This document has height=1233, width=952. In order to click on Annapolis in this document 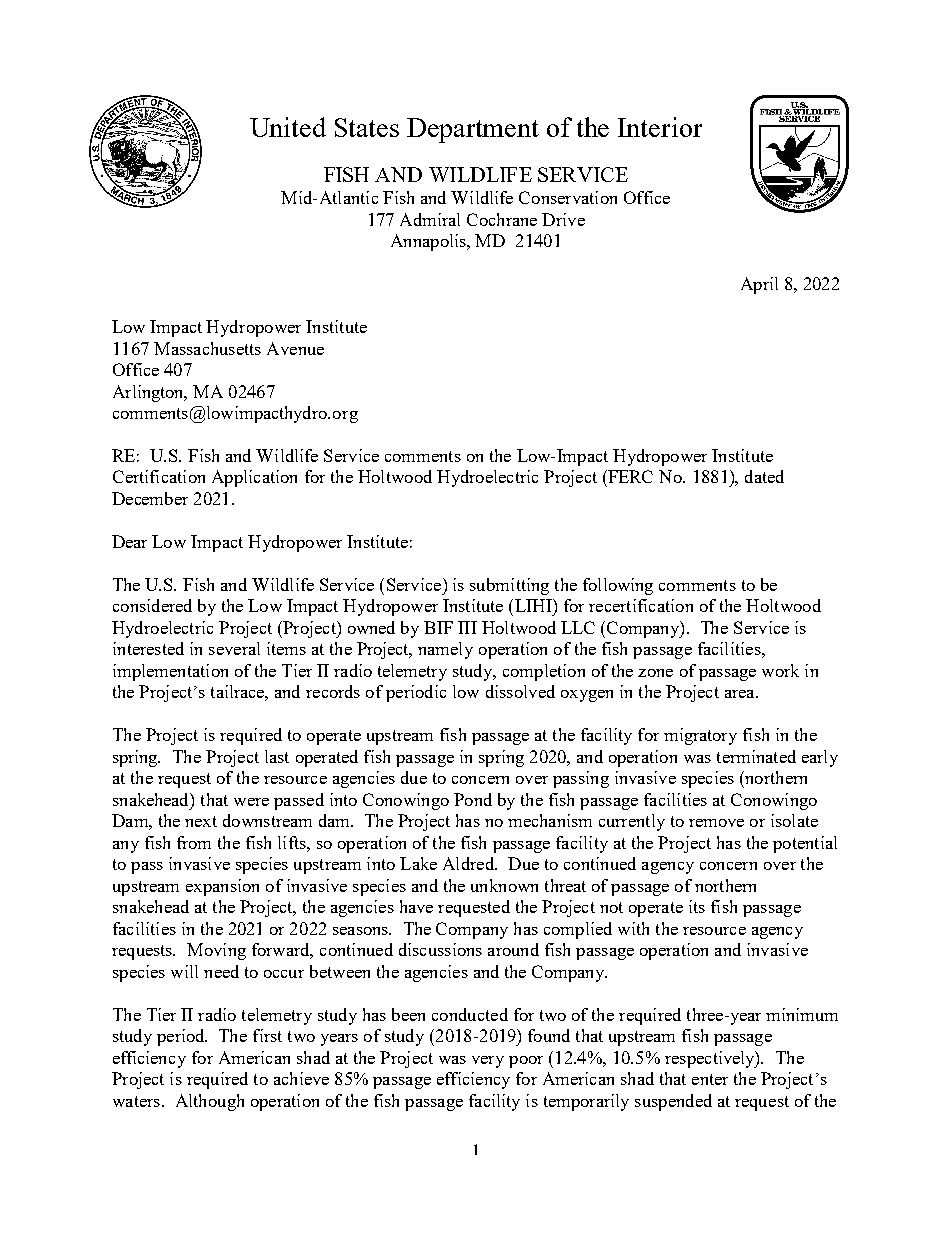, I will do `click(429, 242)`.
